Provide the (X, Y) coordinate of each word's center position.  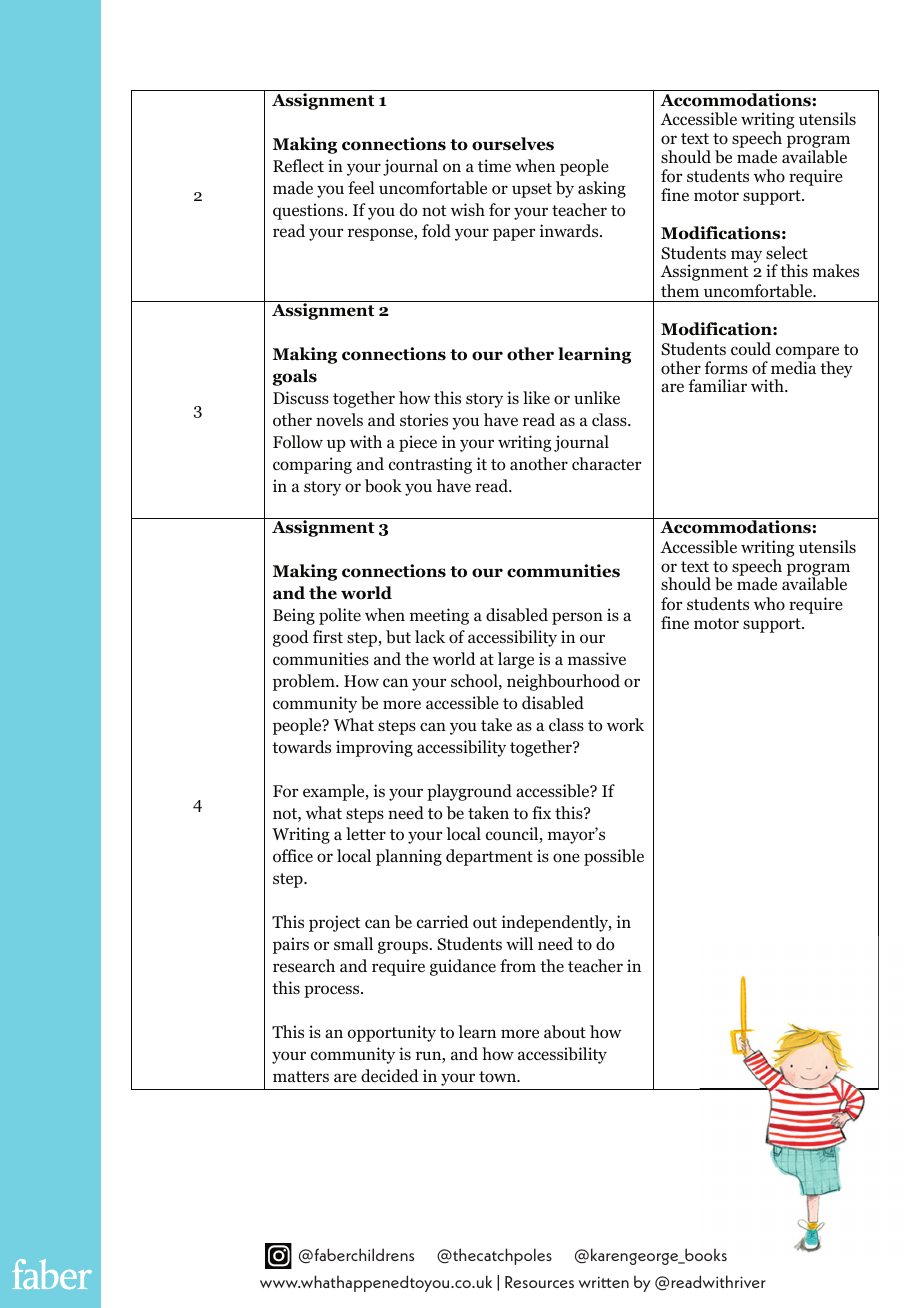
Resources (539, 1282)
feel (361, 187)
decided (390, 1076)
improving (374, 748)
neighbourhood (563, 682)
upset (532, 190)
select (787, 252)
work (625, 725)
